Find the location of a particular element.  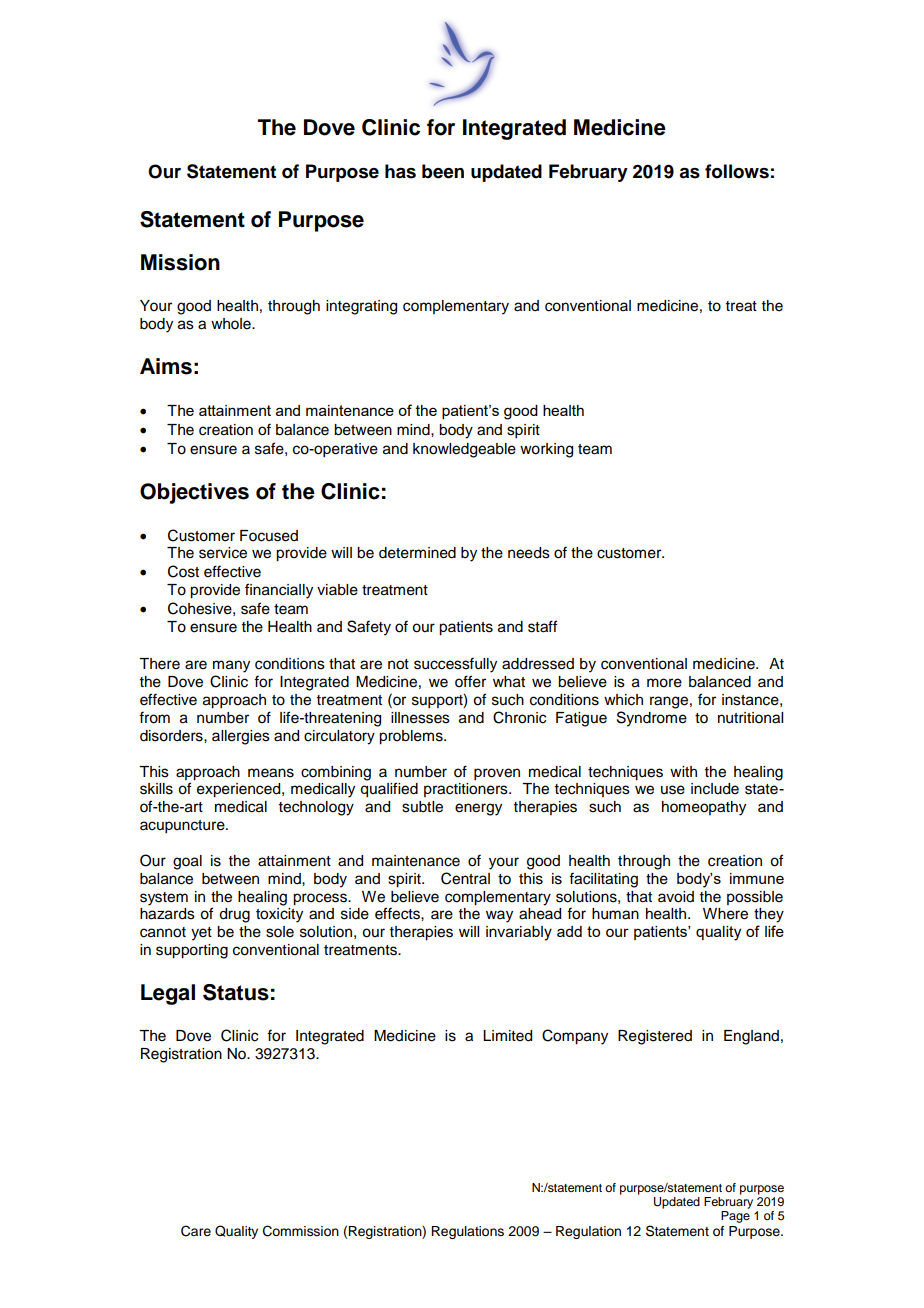

whole is located at coordinates (232, 324).
